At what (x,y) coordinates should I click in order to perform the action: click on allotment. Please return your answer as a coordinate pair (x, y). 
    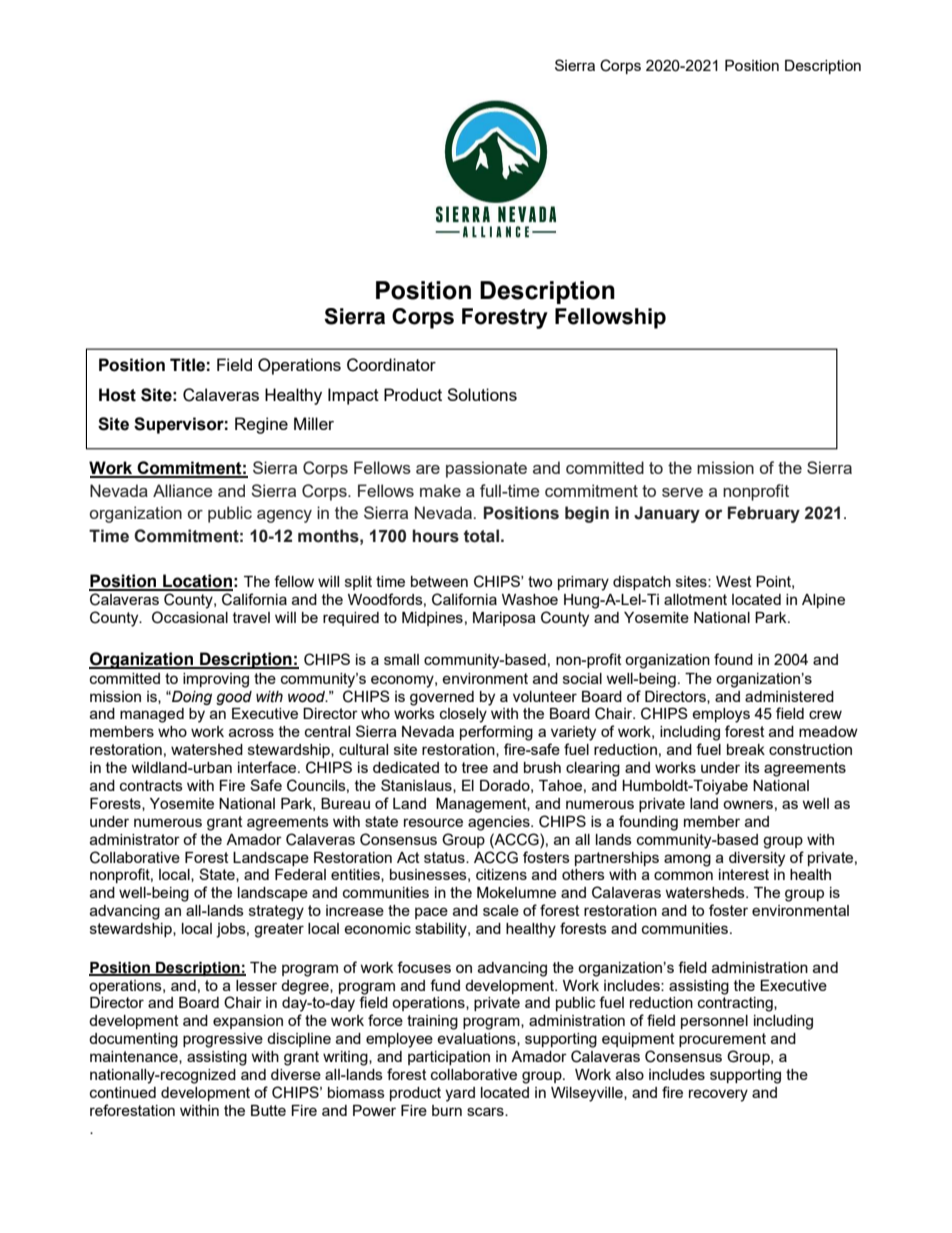
    Looking at the image, I should click on (695, 599).
